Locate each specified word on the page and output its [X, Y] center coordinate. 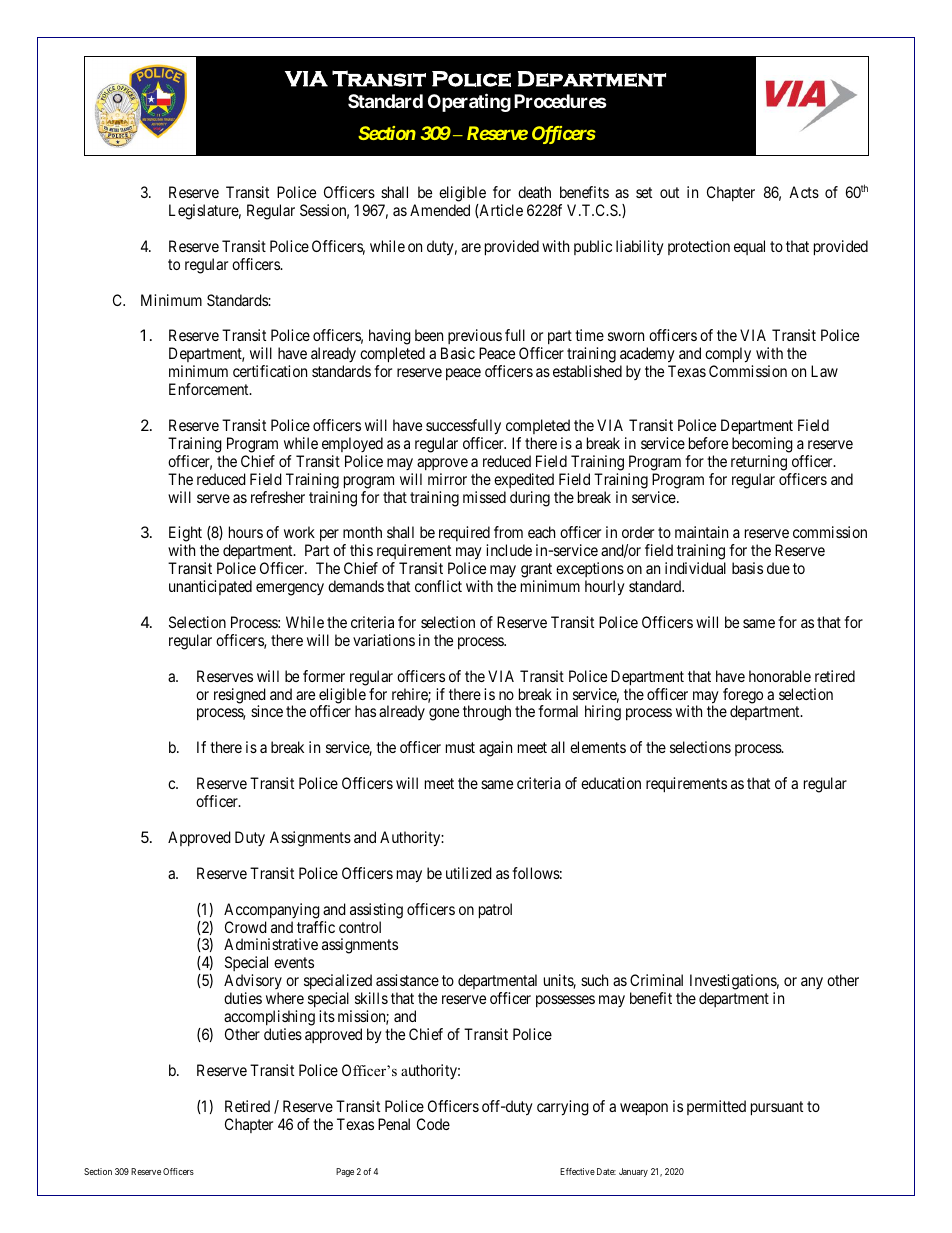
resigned [240, 697]
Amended [440, 210]
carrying [563, 1108]
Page [345, 1172]
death [534, 192]
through [487, 713]
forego [743, 697]
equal [749, 247]
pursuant [777, 1108]
